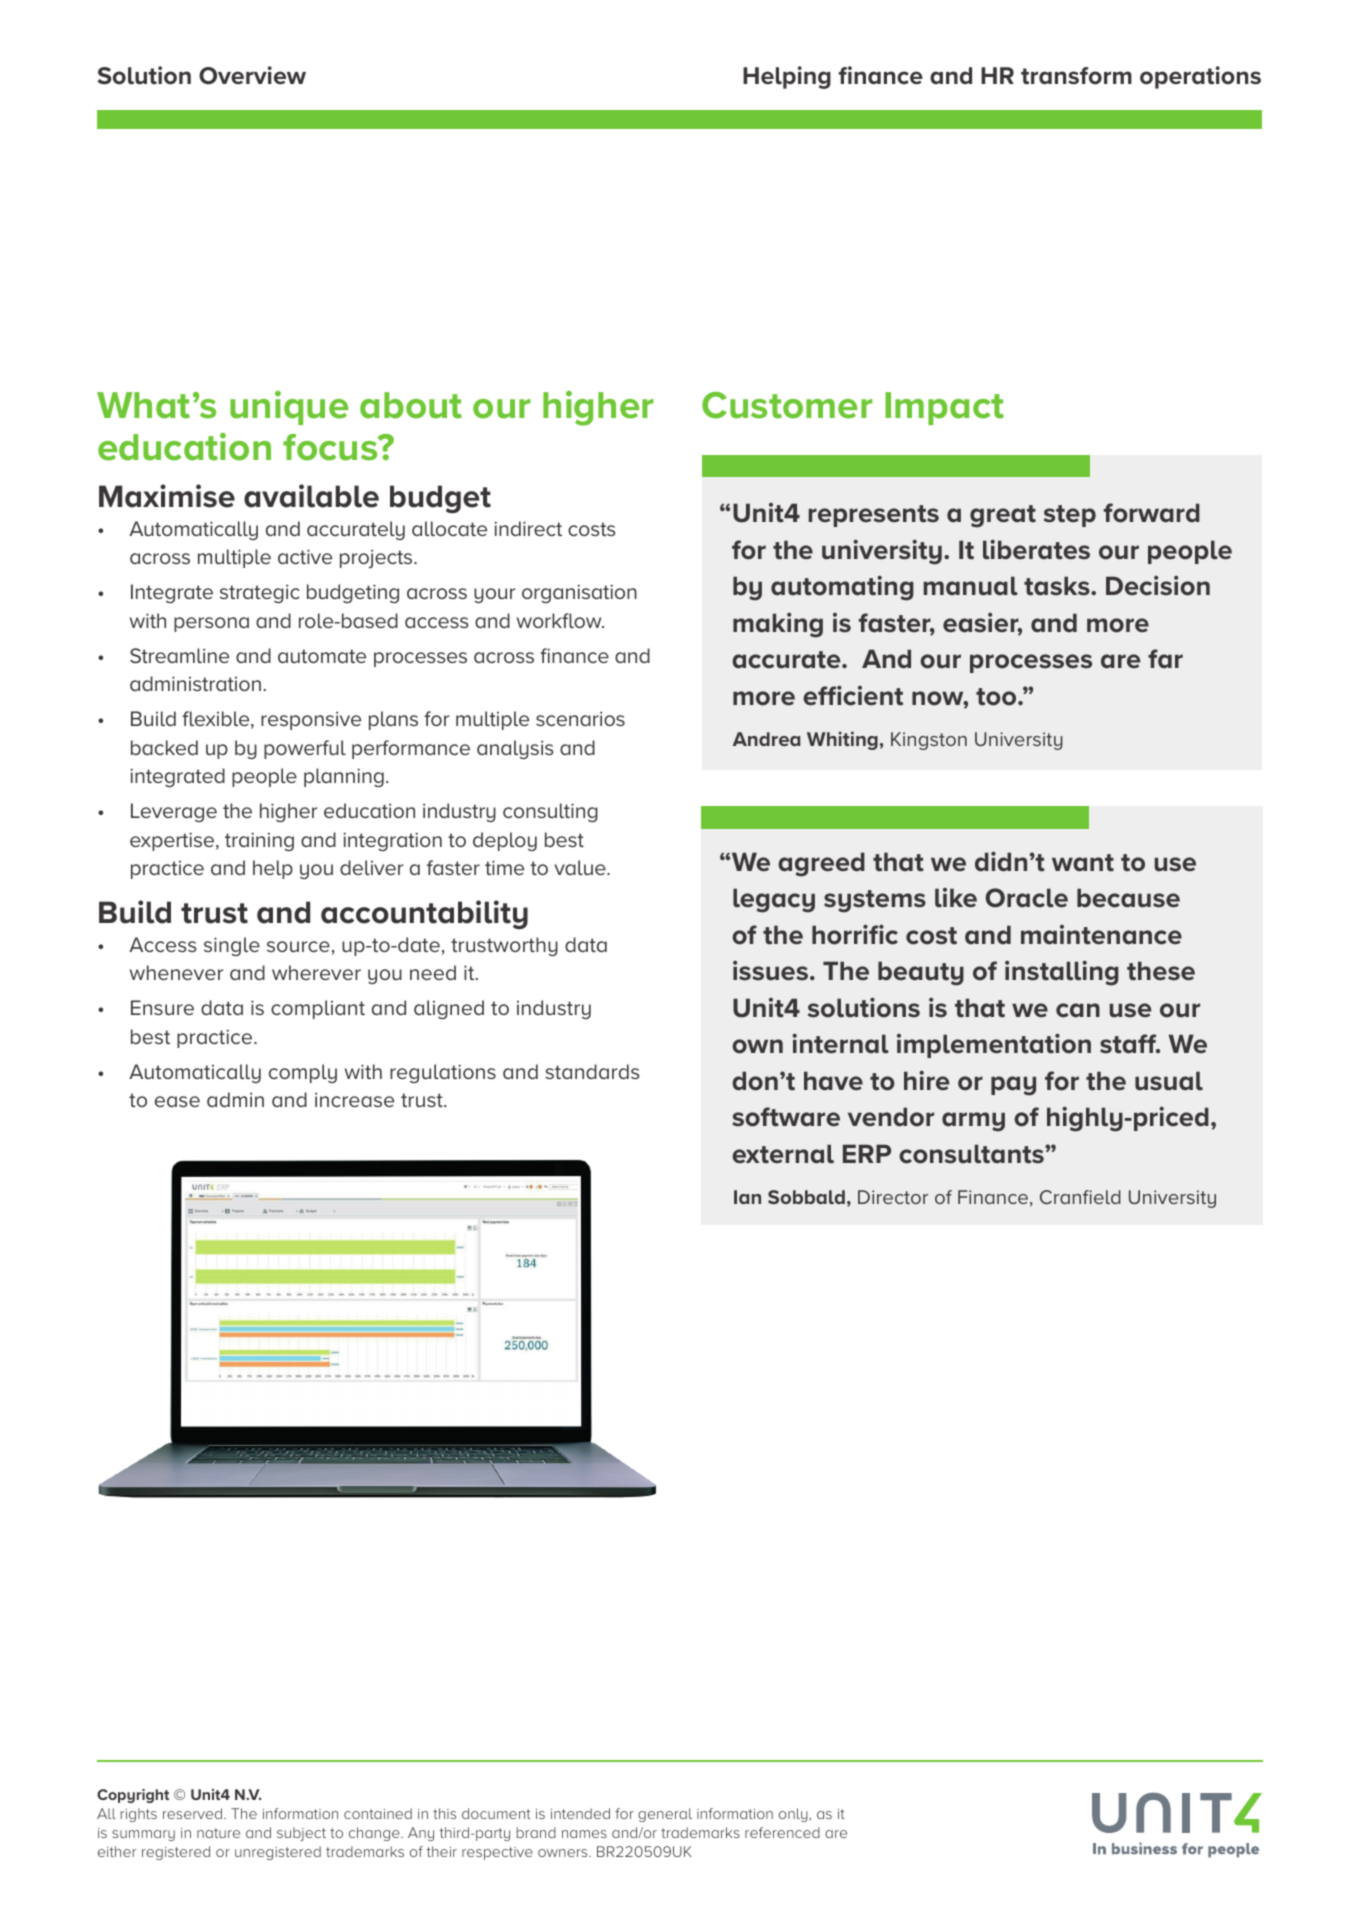  What do you see at coordinates (592, 1071) in the page?
I see `standards` at bounding box center [592, 1071].
